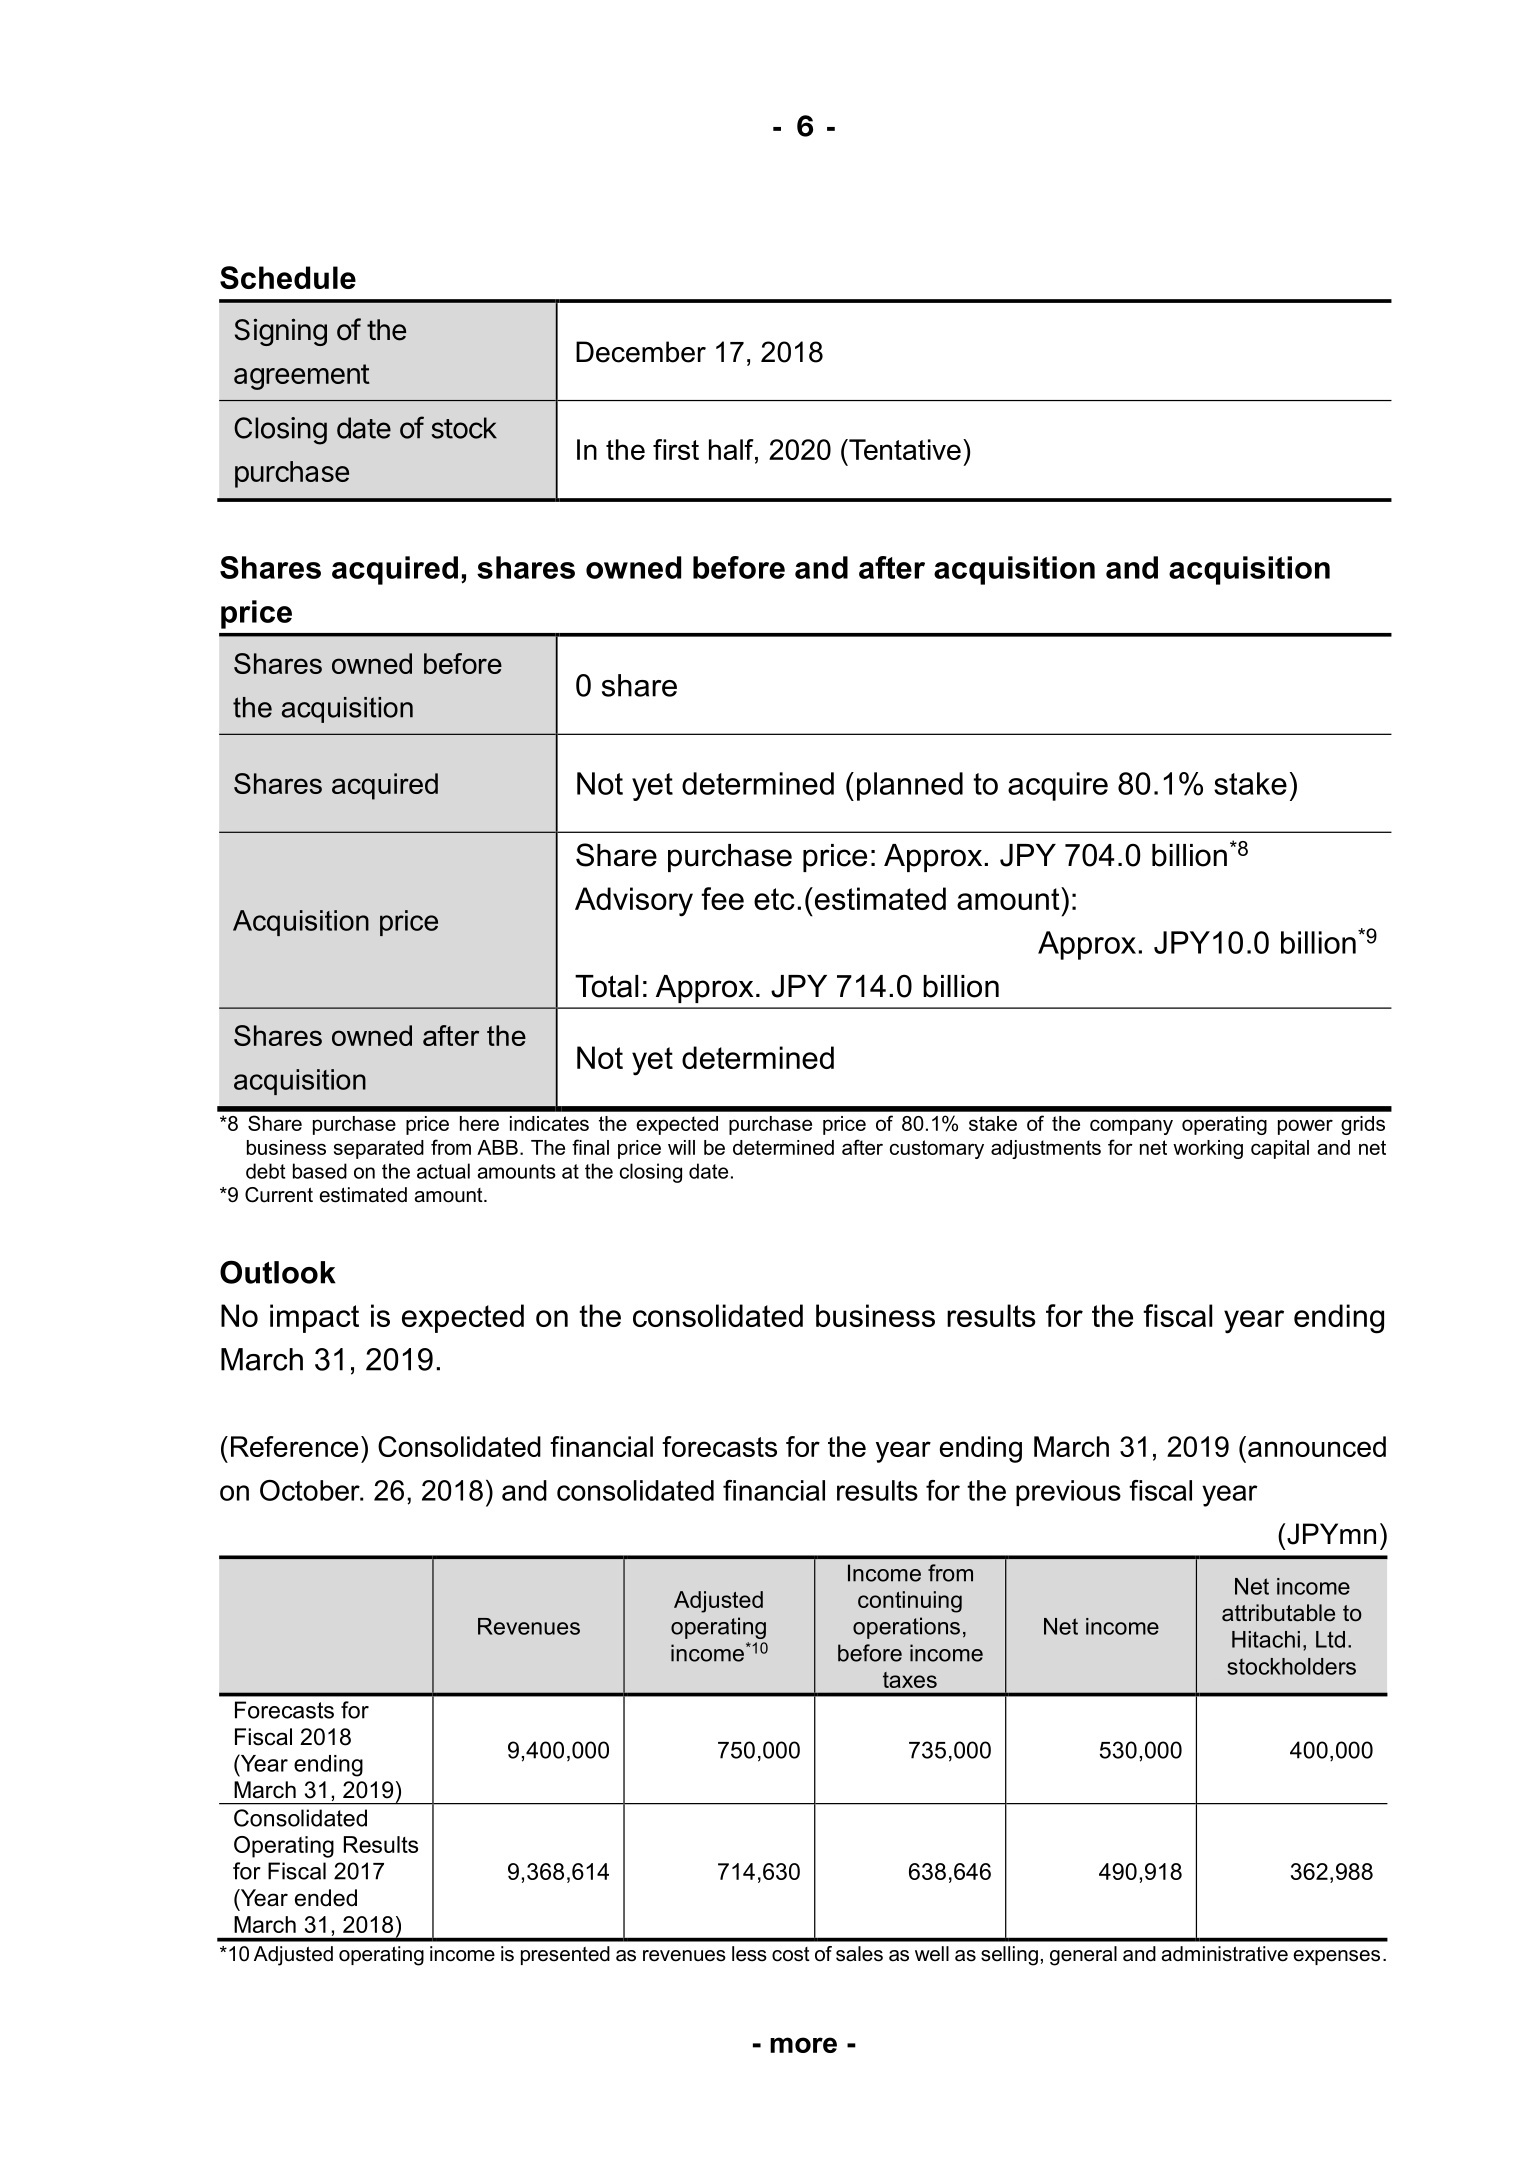 The image size is (1533, 2168). What do you see at coordinates (379, 1149) in the document?
I see `separated` at bounding box center [379, 1149].
